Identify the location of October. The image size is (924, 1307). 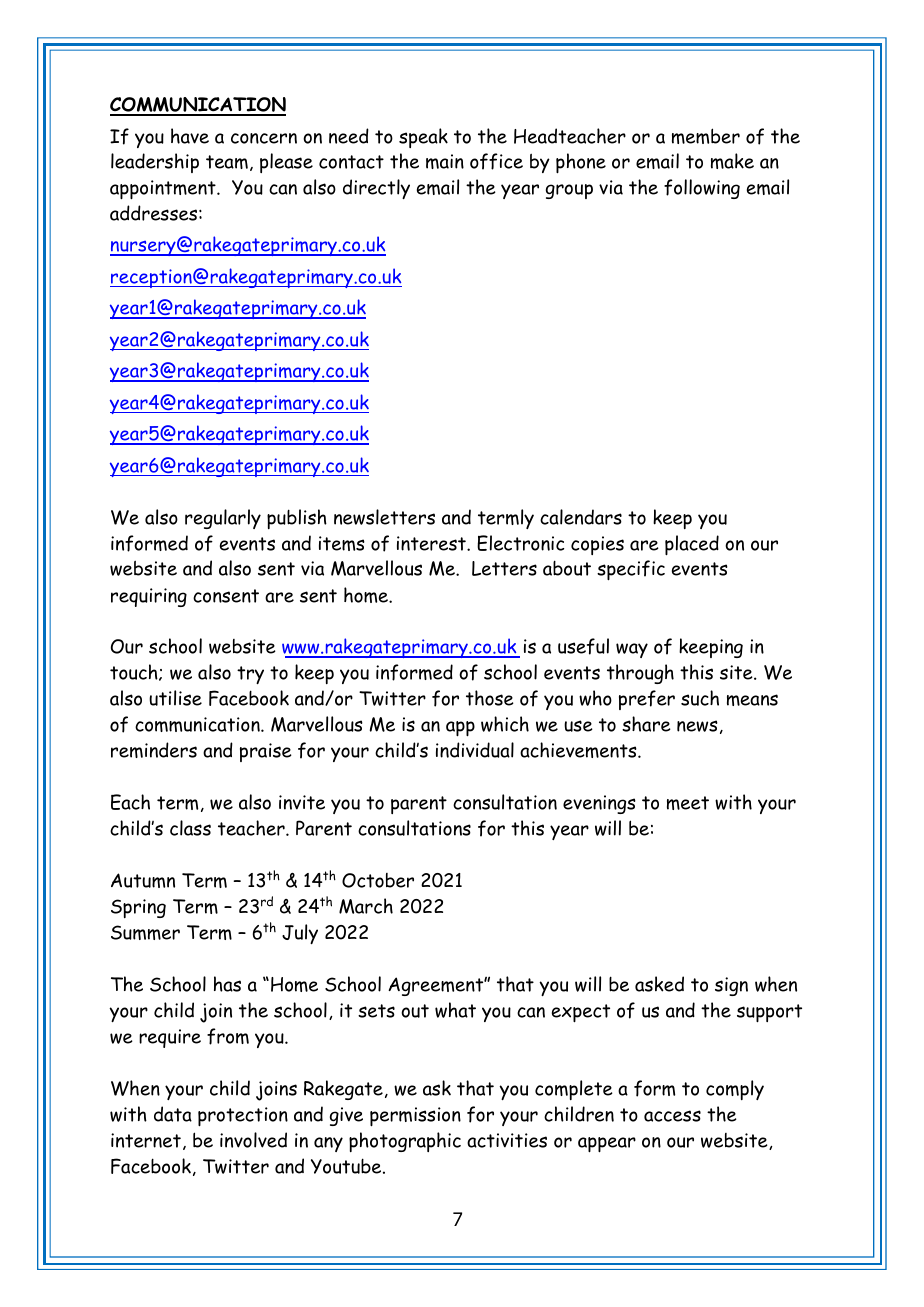
(378, 880).
